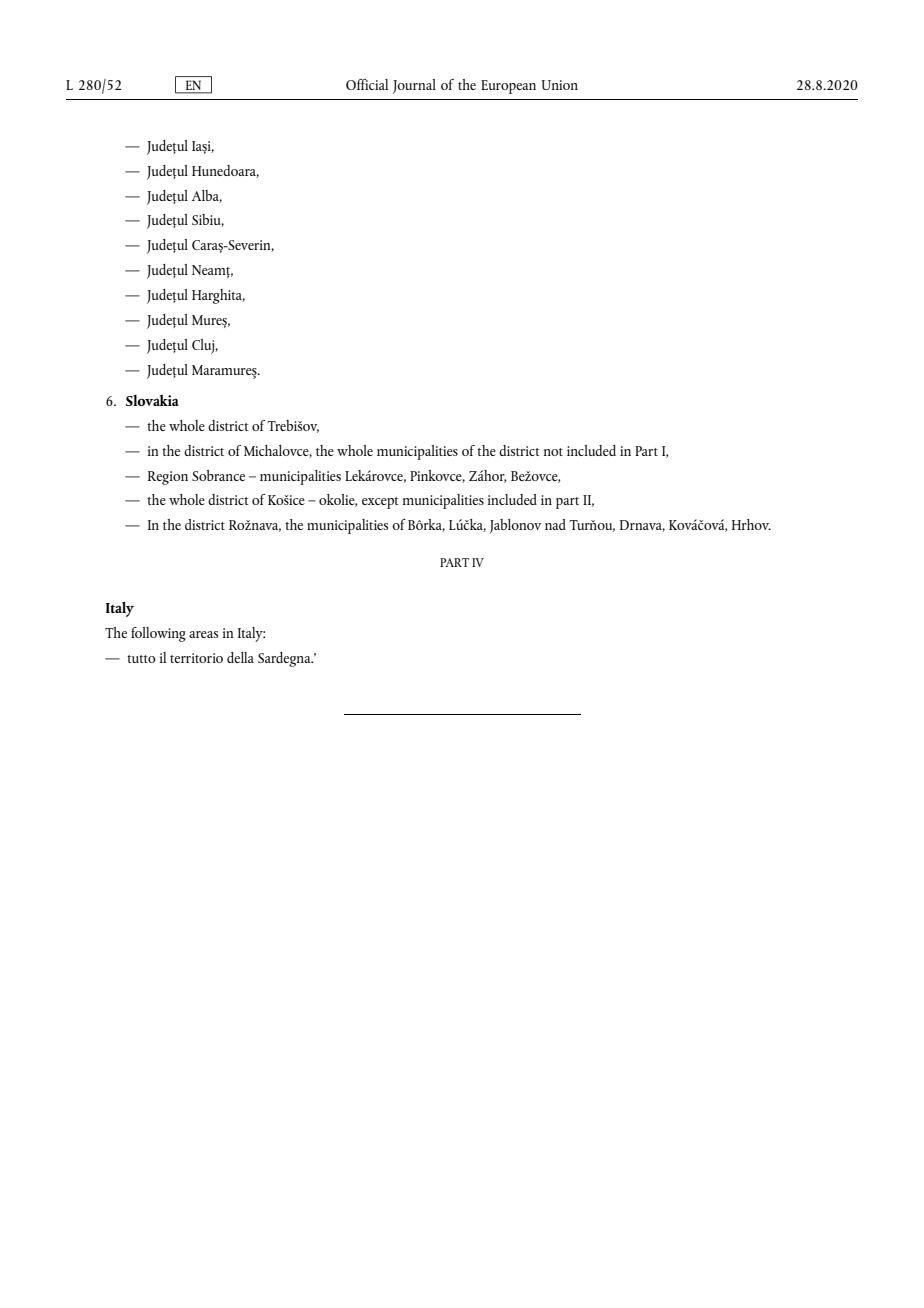 The height and width of the document is (1308, 924). Describe the element at coordinates (508, 87) in the document. I see `European` at that location.
